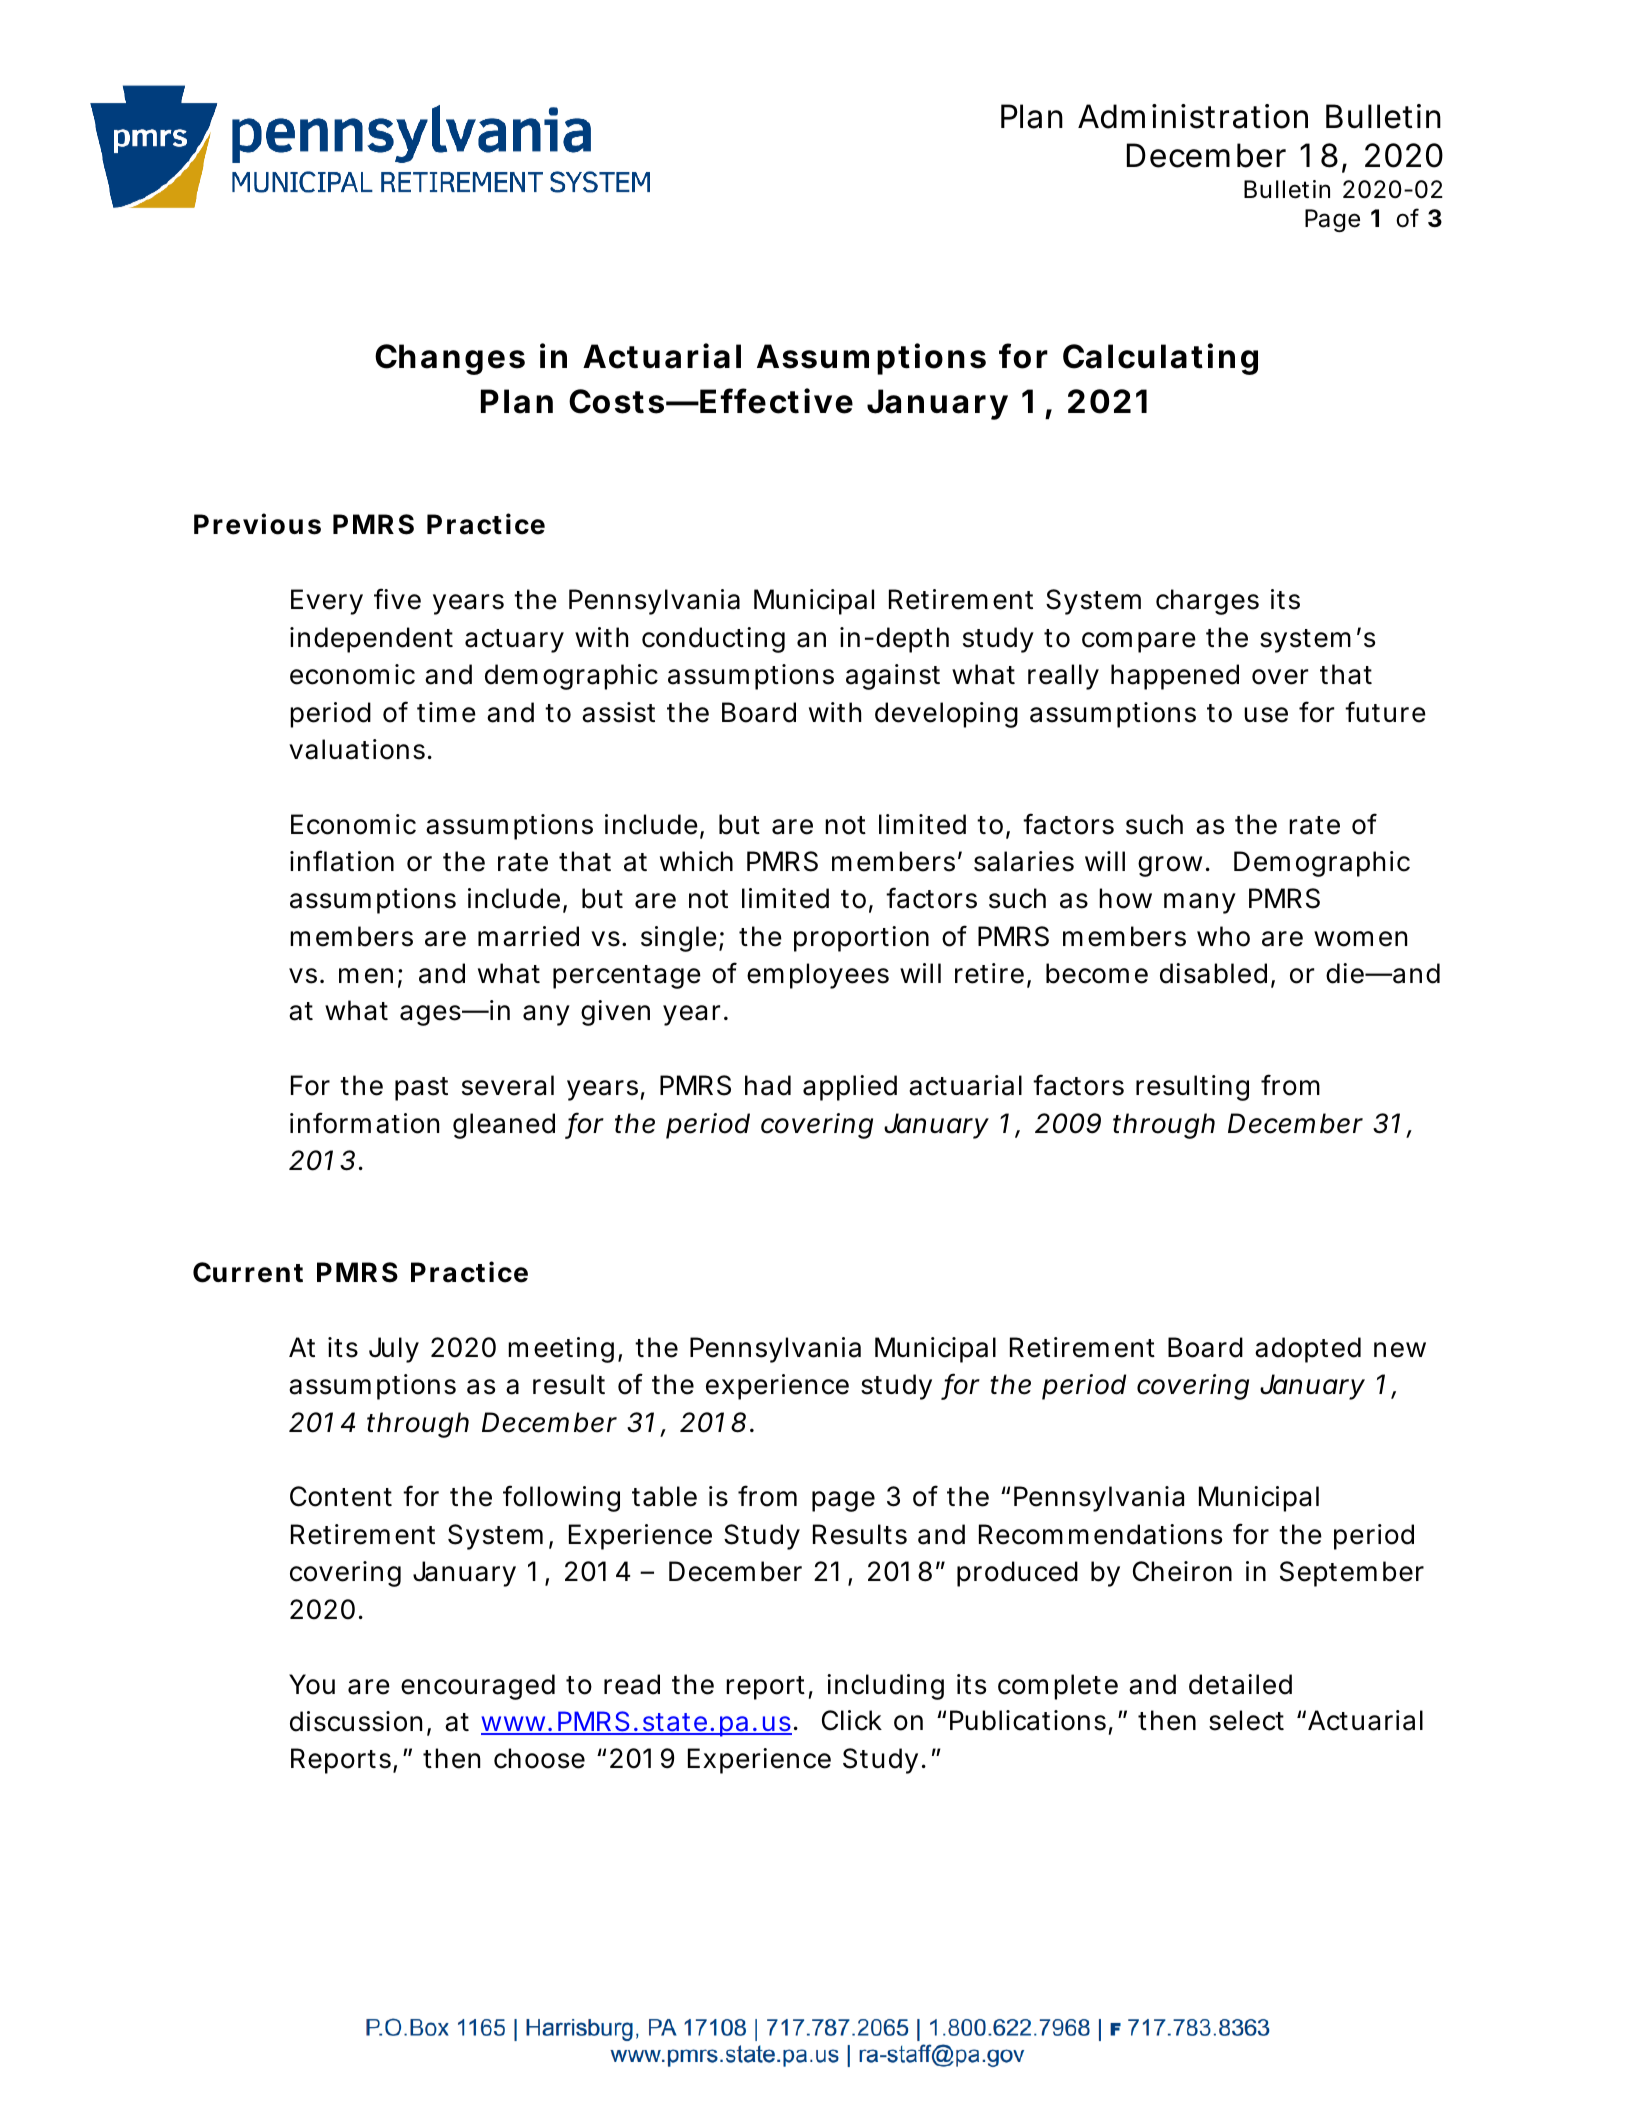  What do you see at coordinates (852, 1720) in the screenshot?
I see `Click` at bounding box center [852, 1720].
